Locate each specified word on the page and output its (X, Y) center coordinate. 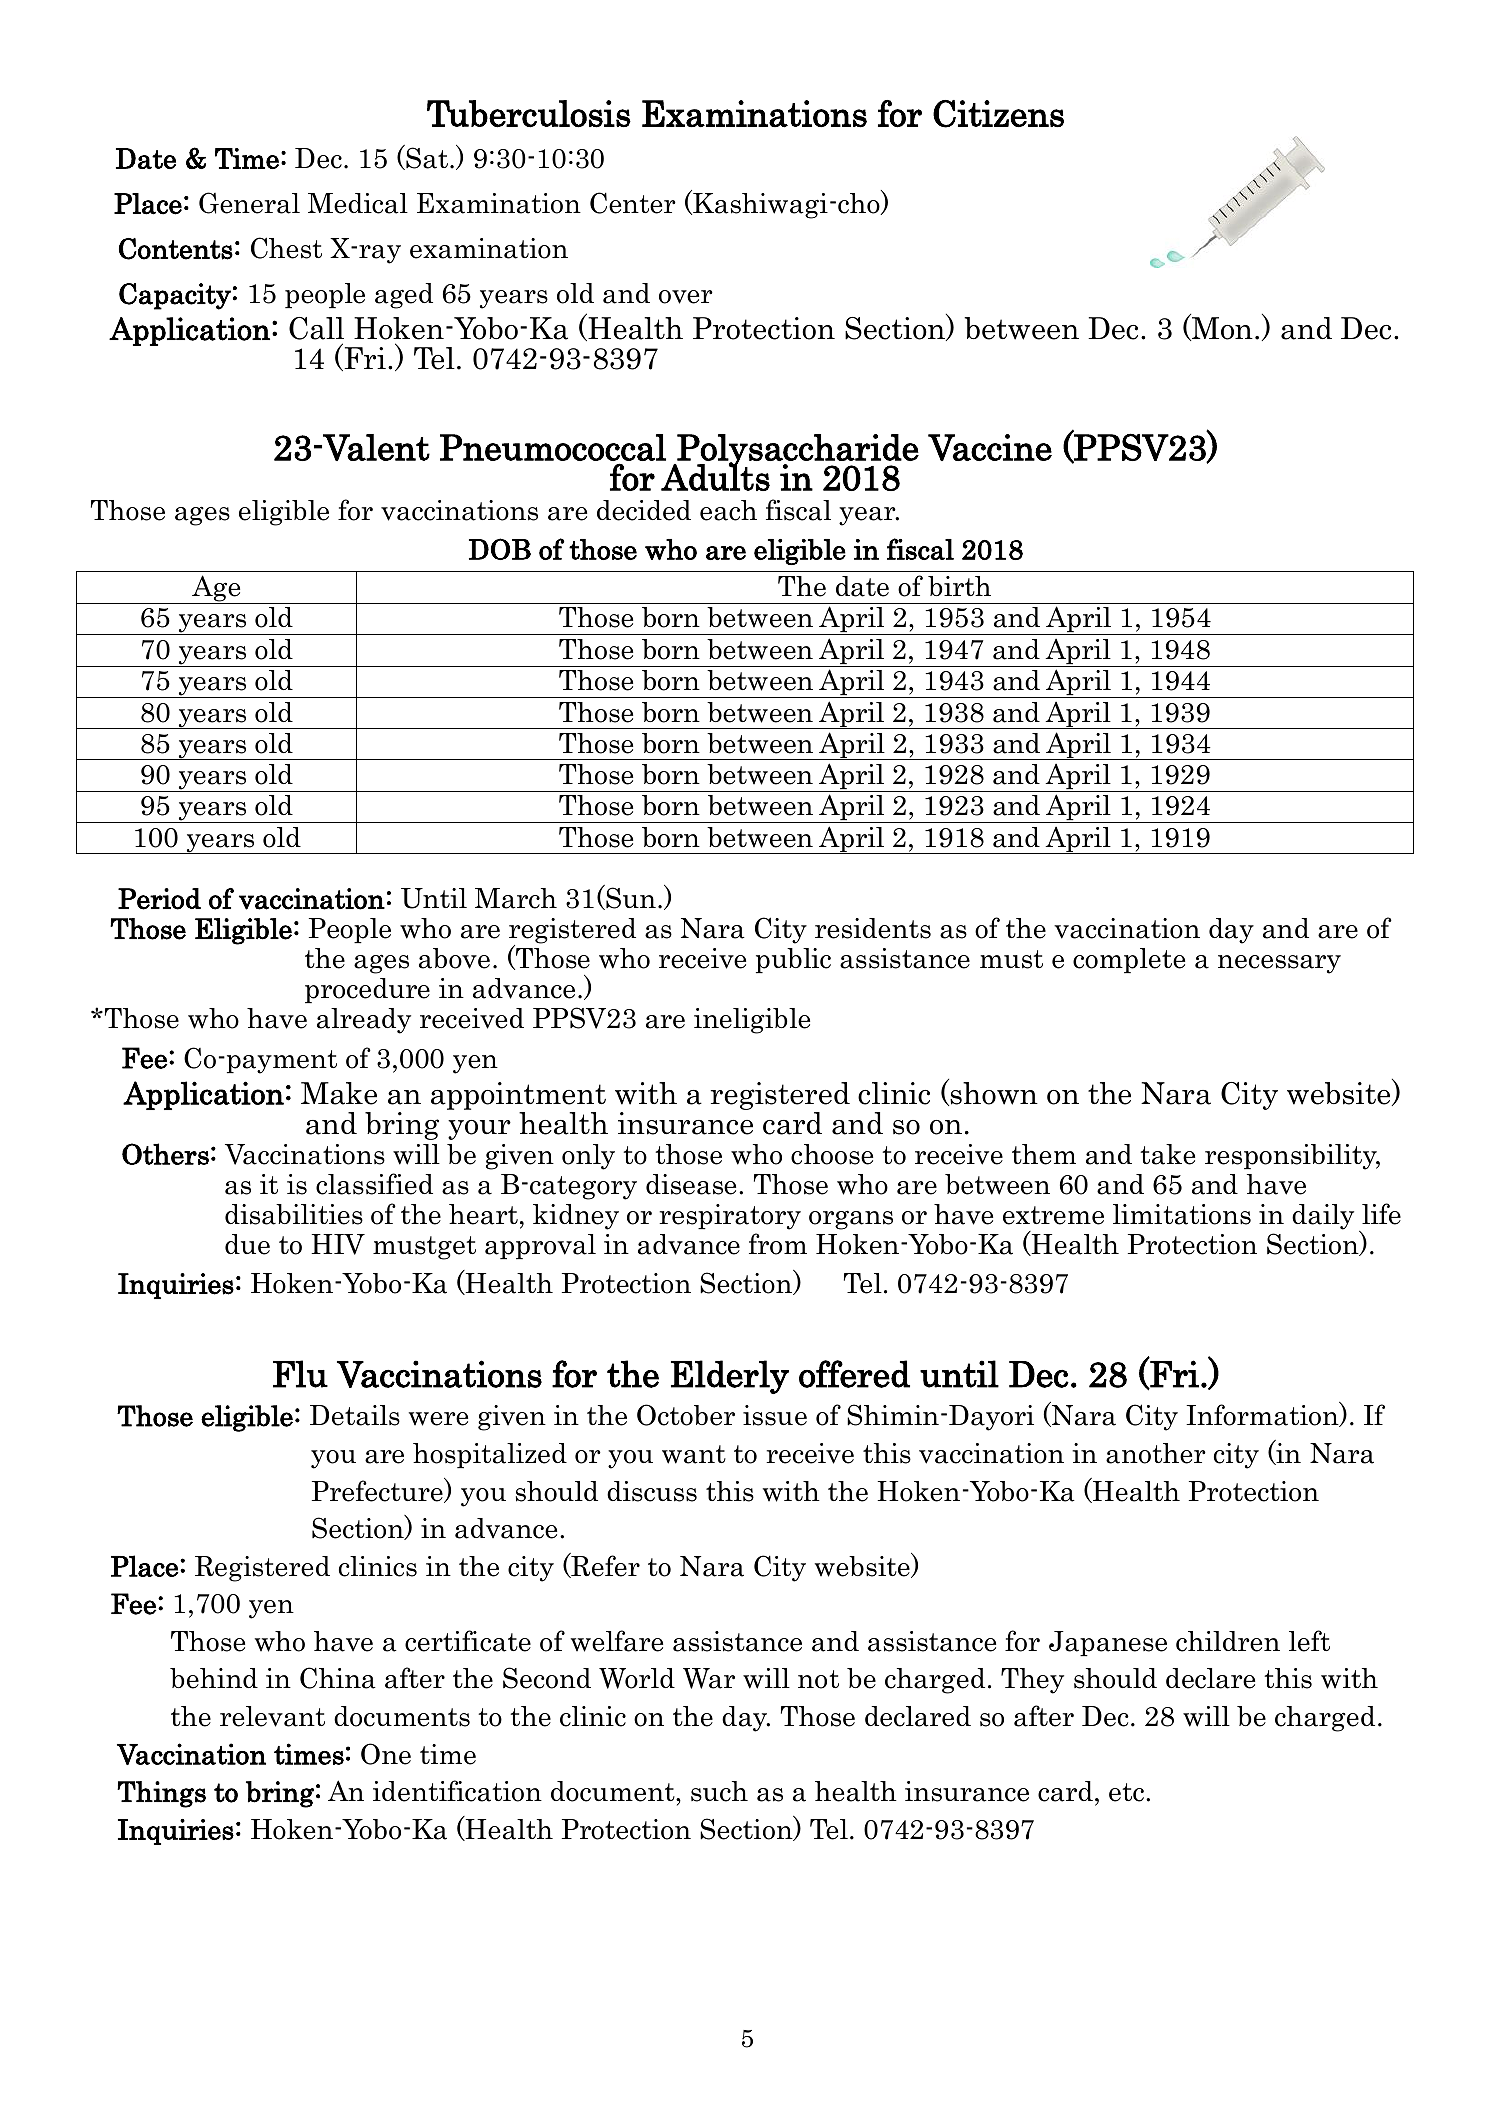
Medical (358, 203)
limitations (1182, 1214)
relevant (272, 1716)
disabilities (294, 1214)
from (778, 1244)
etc (1126, 1792)
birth (959, 586)
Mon (1221, 329)
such (719, 1791)
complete (1129, 960)
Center (633, 203)
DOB (500, 549)
